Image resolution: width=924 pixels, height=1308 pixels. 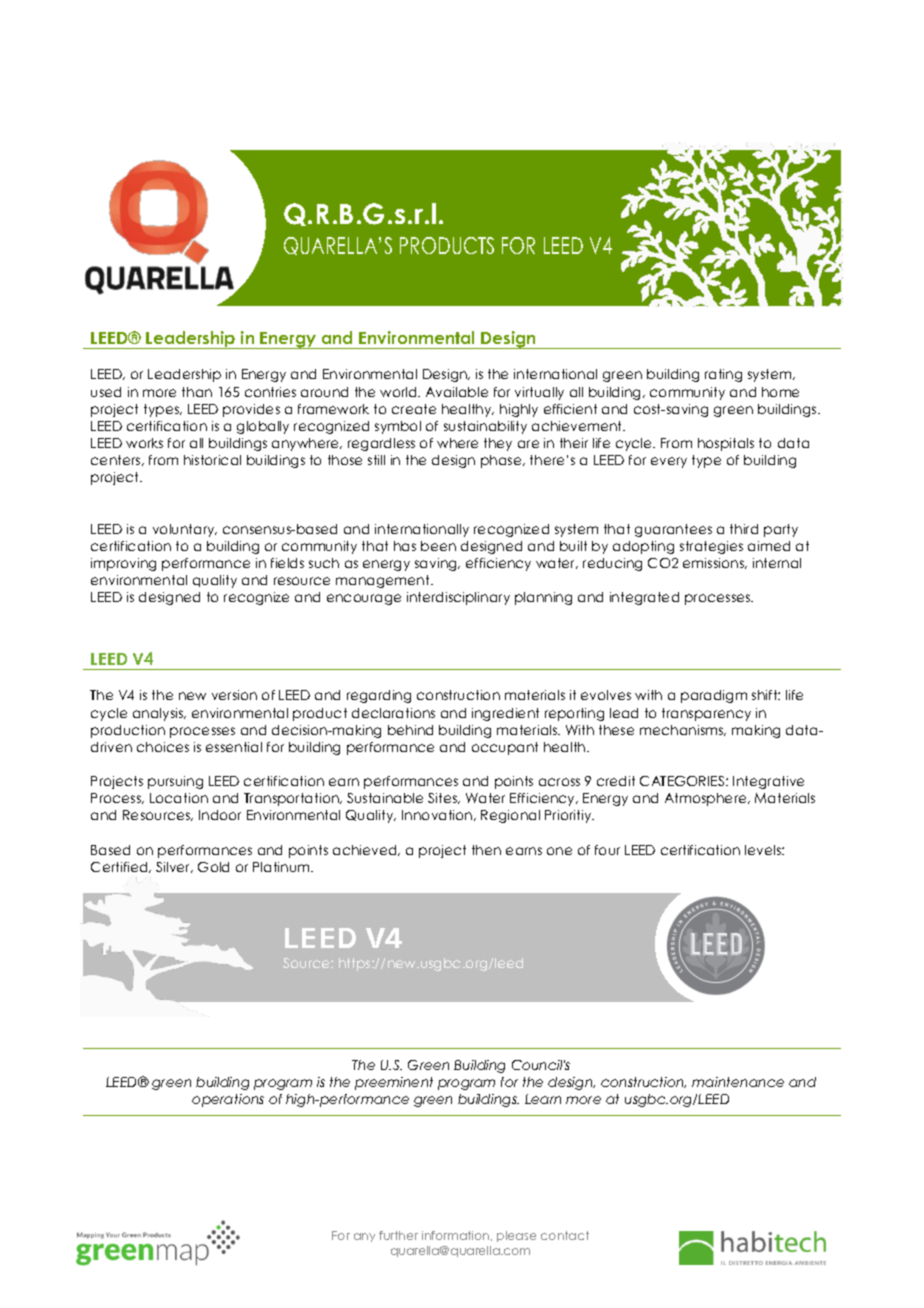 I want to click on Sites, so click(x=444, y=798).
